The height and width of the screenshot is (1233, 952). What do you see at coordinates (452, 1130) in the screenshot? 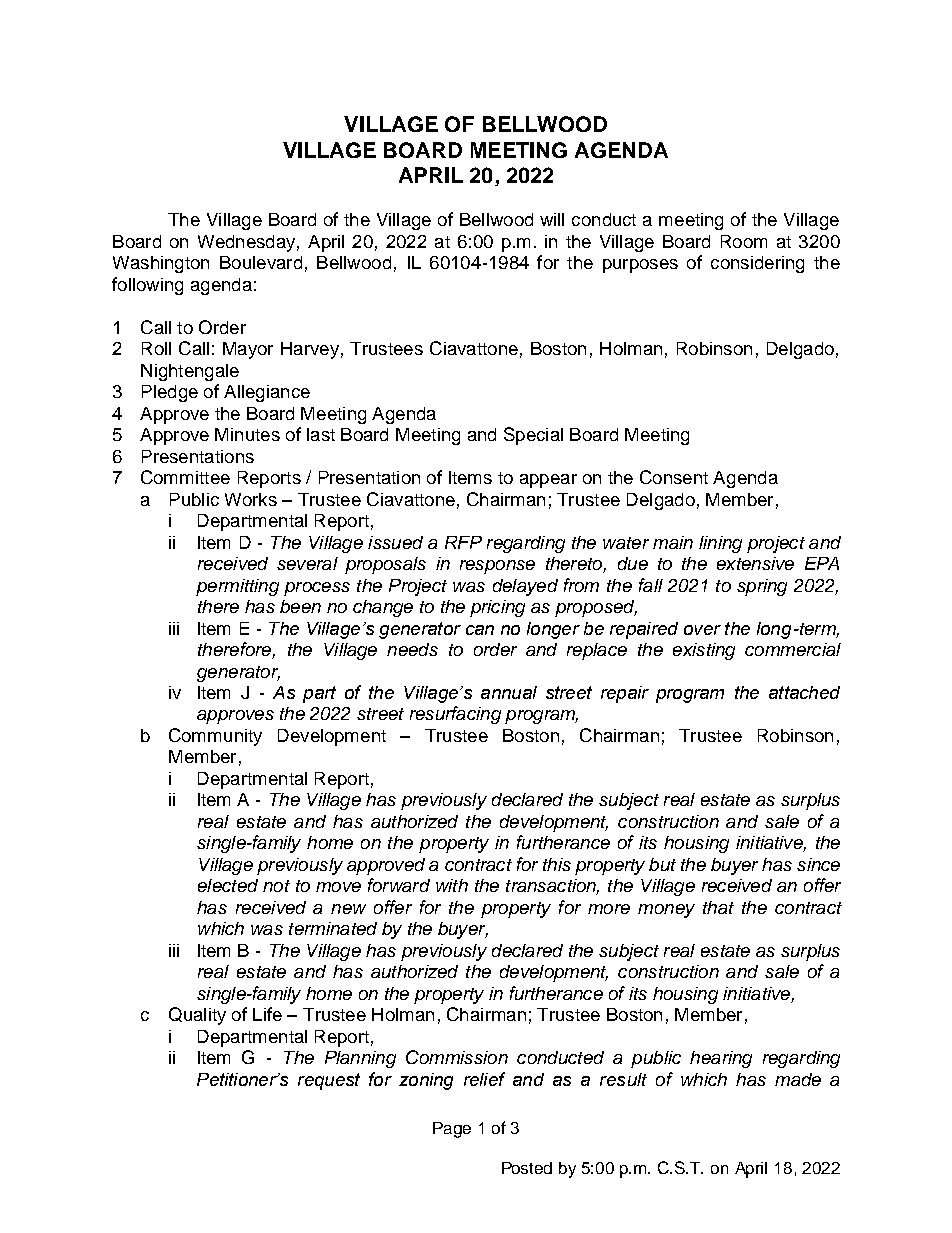
I see `Page` at bounding box center [452, 1130].
